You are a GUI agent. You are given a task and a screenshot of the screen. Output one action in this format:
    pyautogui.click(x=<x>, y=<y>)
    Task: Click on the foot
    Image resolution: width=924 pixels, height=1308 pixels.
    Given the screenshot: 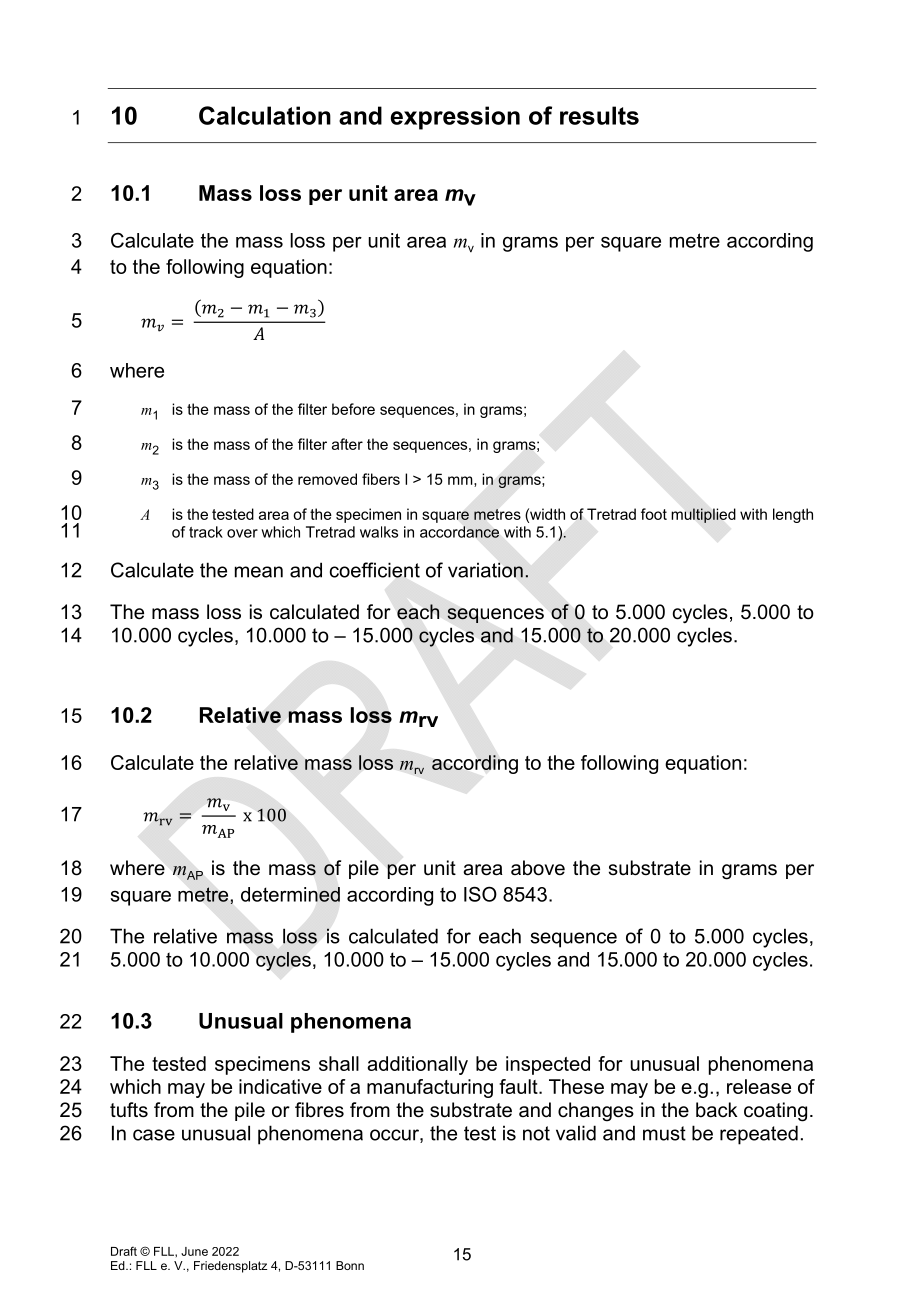 What is the action you would take?
    pyautogui.click(x=654, y=514)
